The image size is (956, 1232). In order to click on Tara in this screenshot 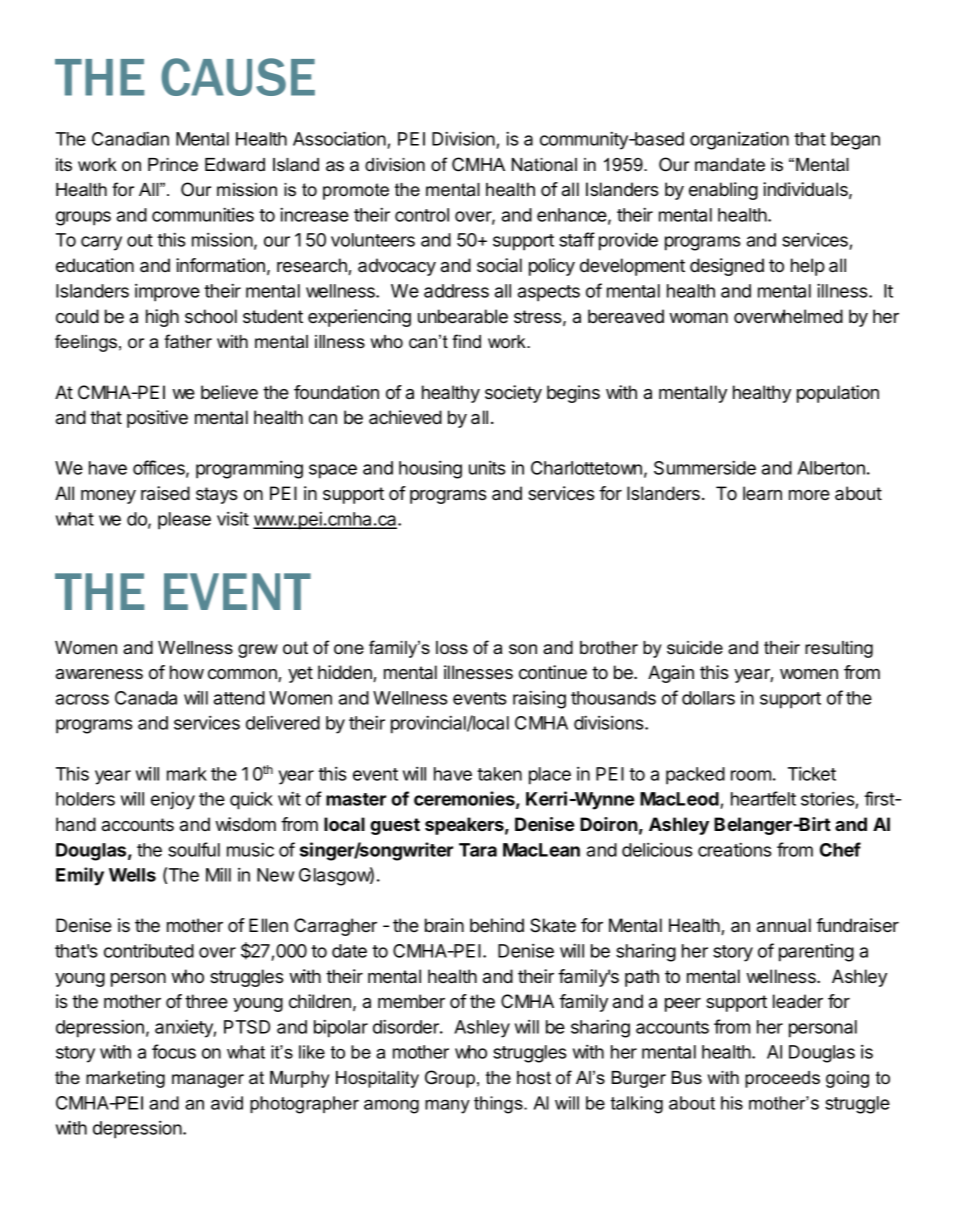, I will do `click(478, 850)`.
